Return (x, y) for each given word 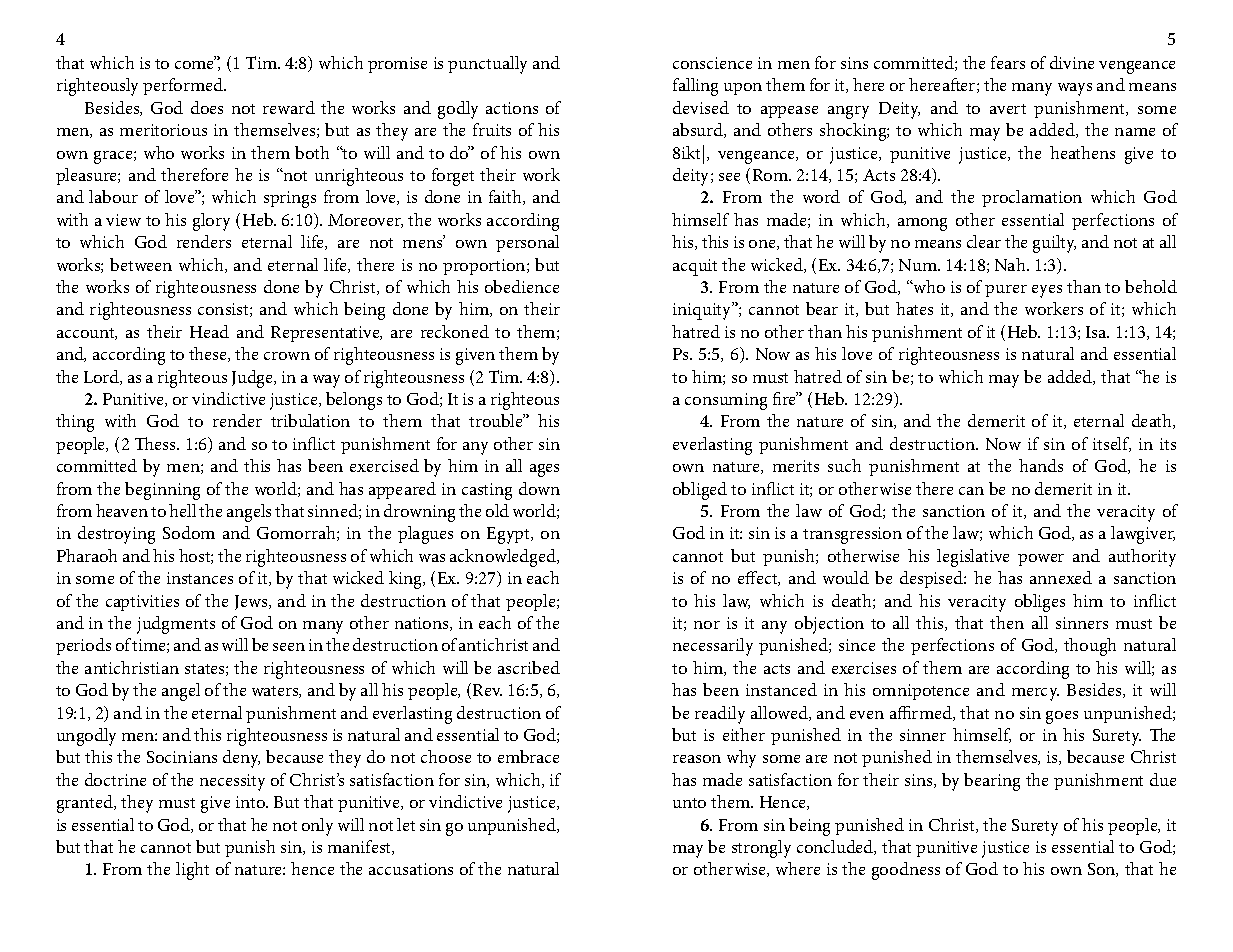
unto (689, 803)
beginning (162, 491)
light (192, 871)
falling (695, 87)
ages (544, 470)
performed (184, 86)
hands (1041, 465)
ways (1075, 89)
